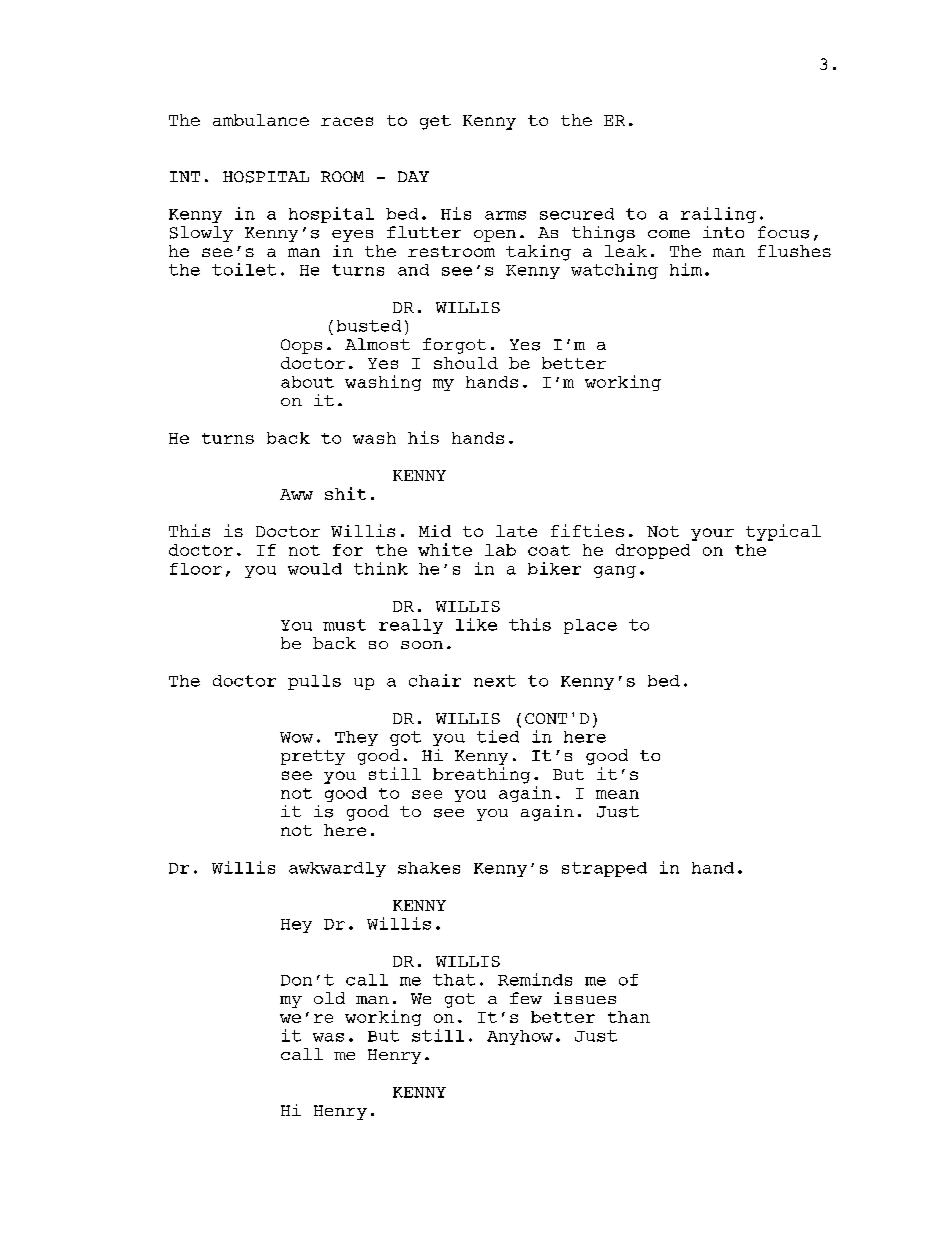 This screenshot has width=952, height=1233. Describe the element at coordinates (718, 215) in the screenshot. I see `railing` at that location.
